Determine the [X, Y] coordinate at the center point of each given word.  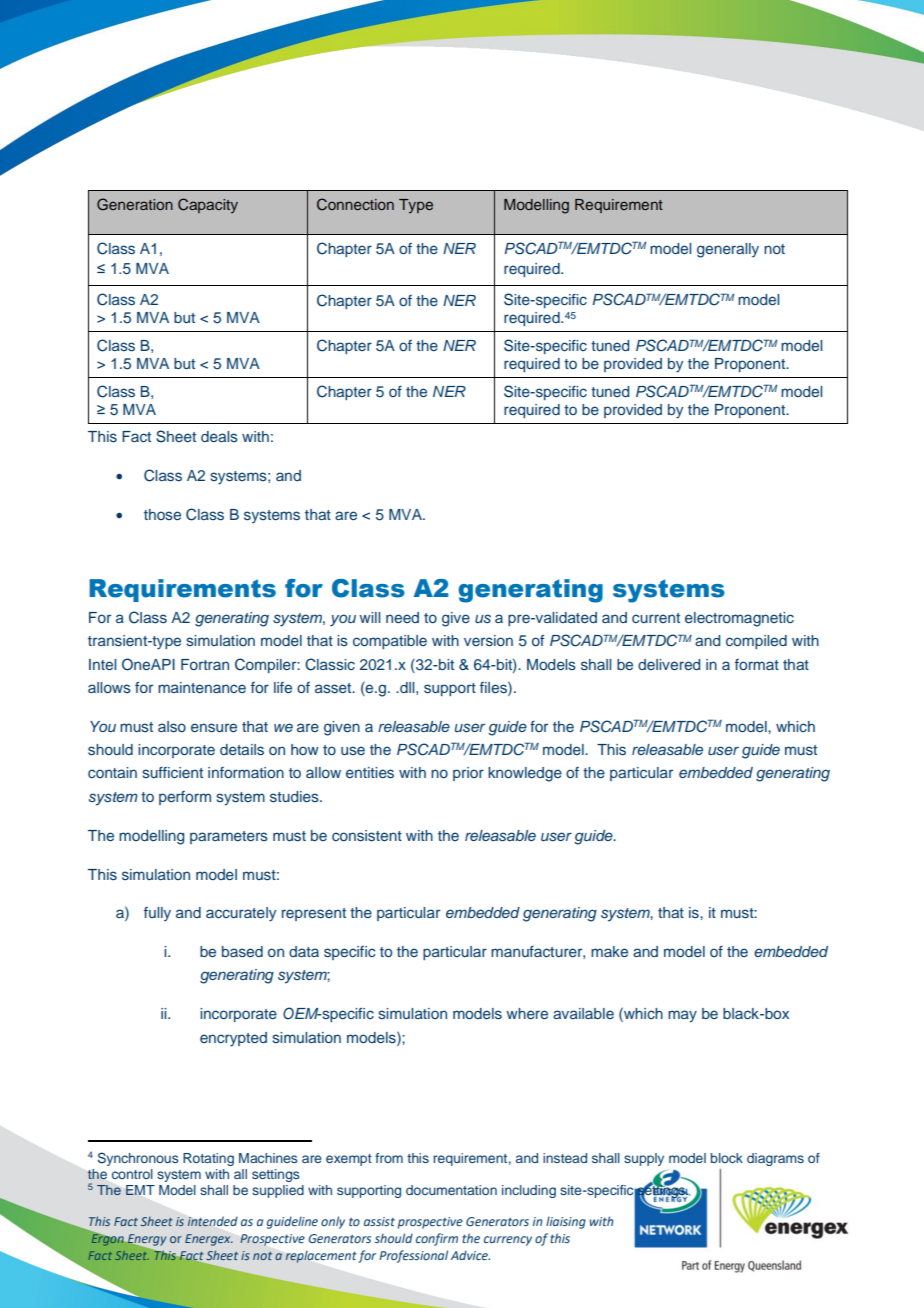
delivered [669, 664]
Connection [355, 204]
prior [468, 774]
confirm [437, 1239]
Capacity [208, 205]
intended [212, 1221]
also [172, 727]
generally [728, 250]
